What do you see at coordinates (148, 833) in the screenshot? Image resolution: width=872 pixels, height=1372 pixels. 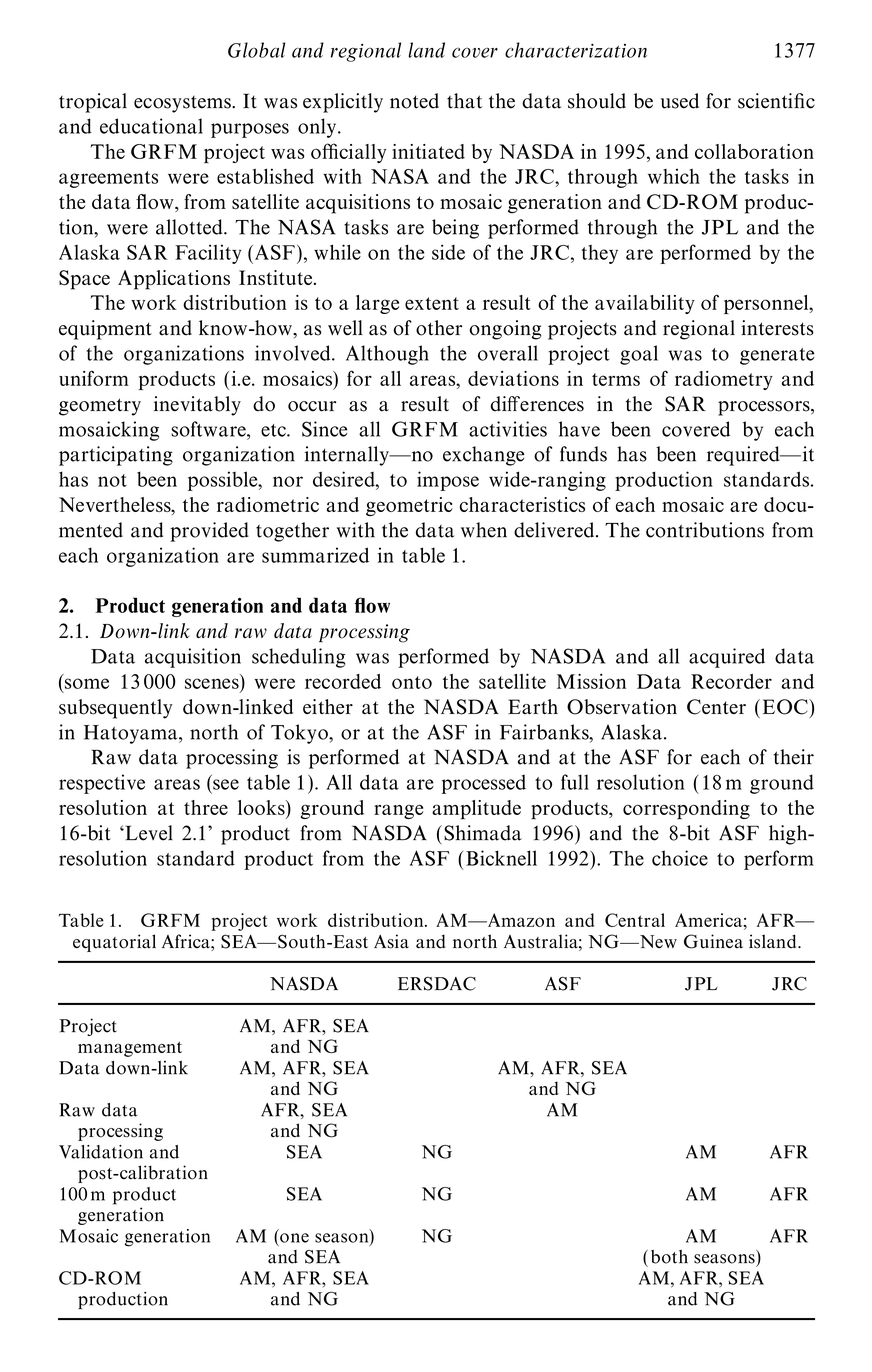 I see `Level` at bounding box center [148, 833].
